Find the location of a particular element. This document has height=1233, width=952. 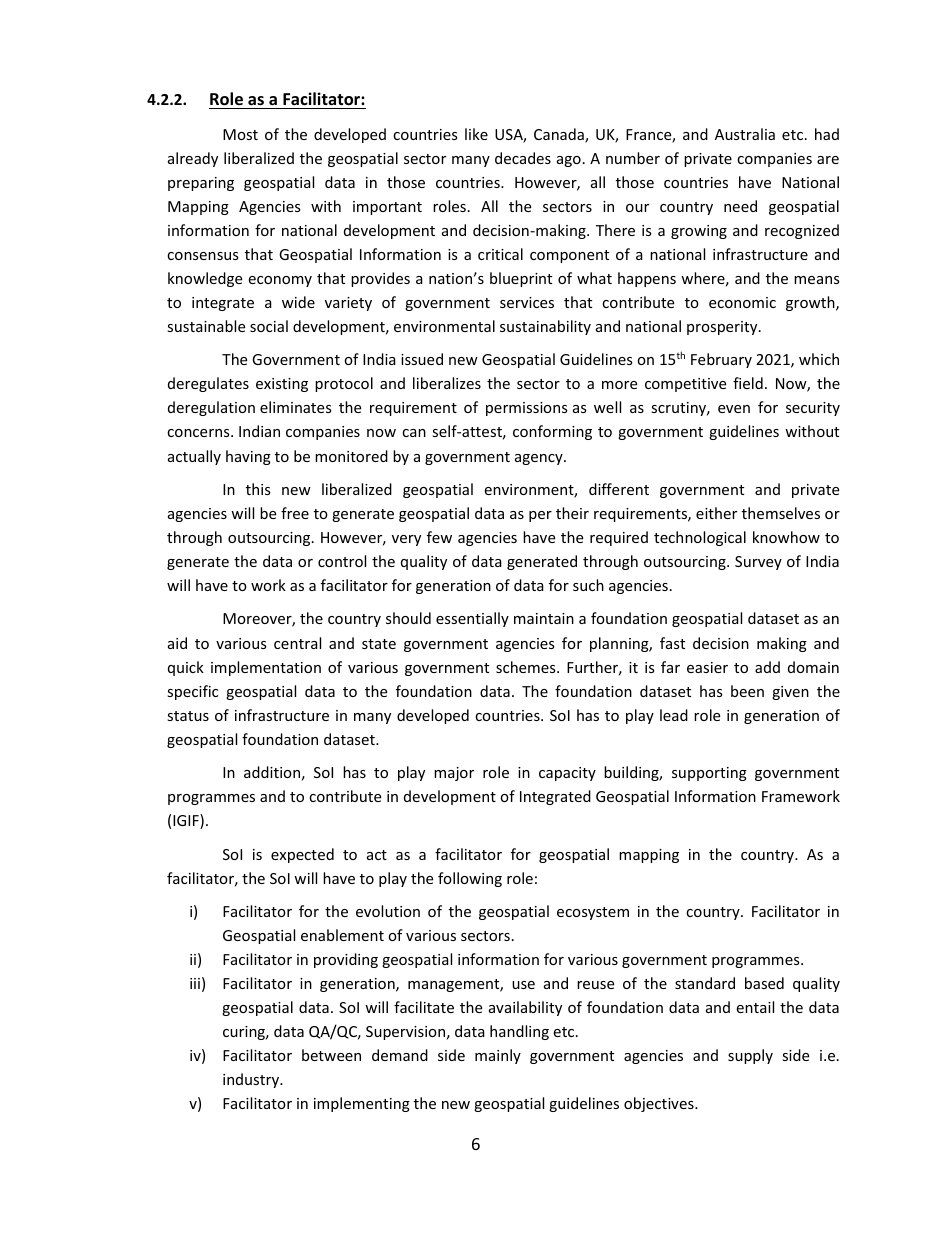

mainly is located at coordinates (498, 1056).
